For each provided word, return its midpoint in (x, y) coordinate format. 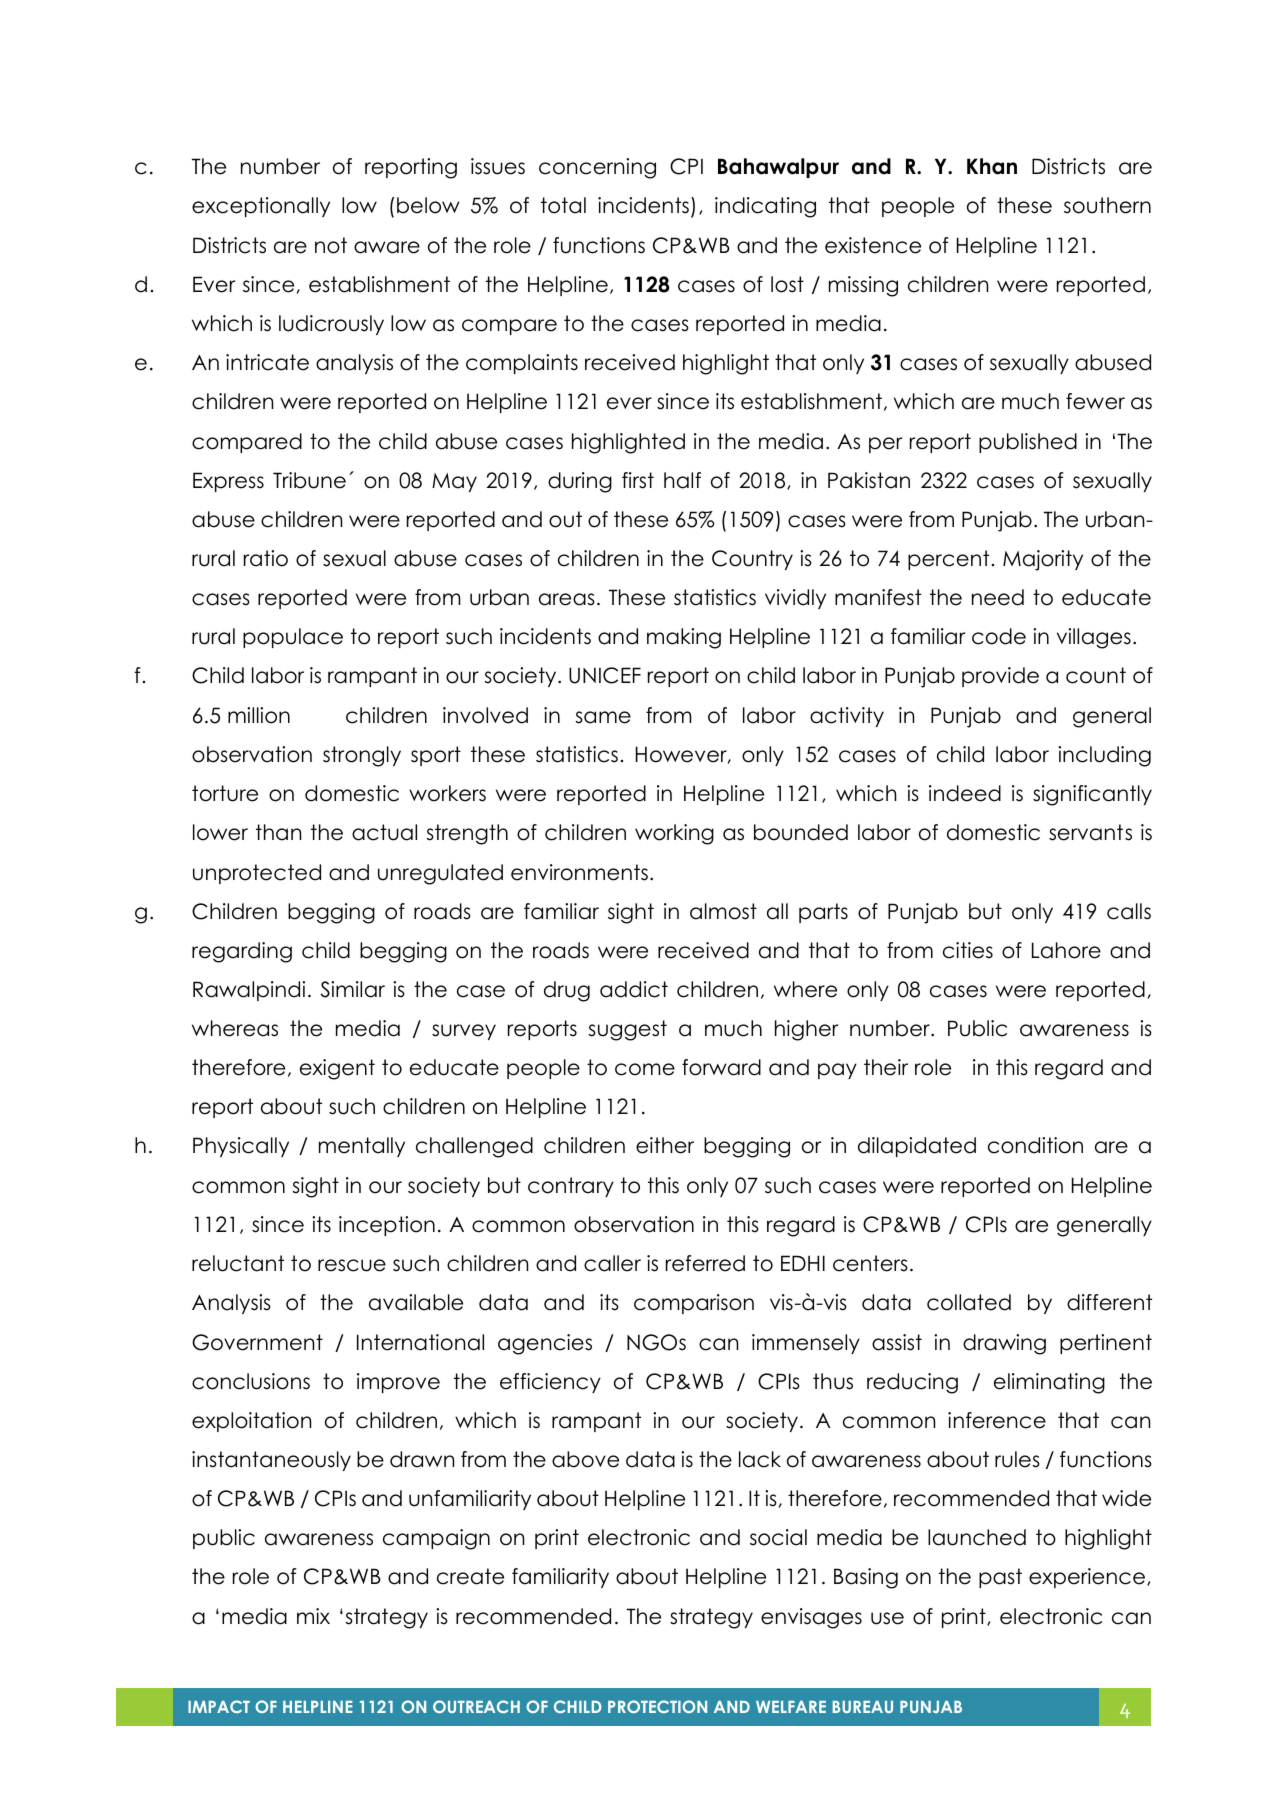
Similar (352, 989)
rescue (352, 1265)
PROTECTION (657, 1706)
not (331, 245)
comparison (694, 1304)
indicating (765, 207)
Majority (1043, 560)
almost (723, 911)
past (1000, 1578)
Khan (992, 166)
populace (293, 638)
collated (969, 1302)
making (684, 638)
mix (313, 1616)
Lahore (1066, 950)
